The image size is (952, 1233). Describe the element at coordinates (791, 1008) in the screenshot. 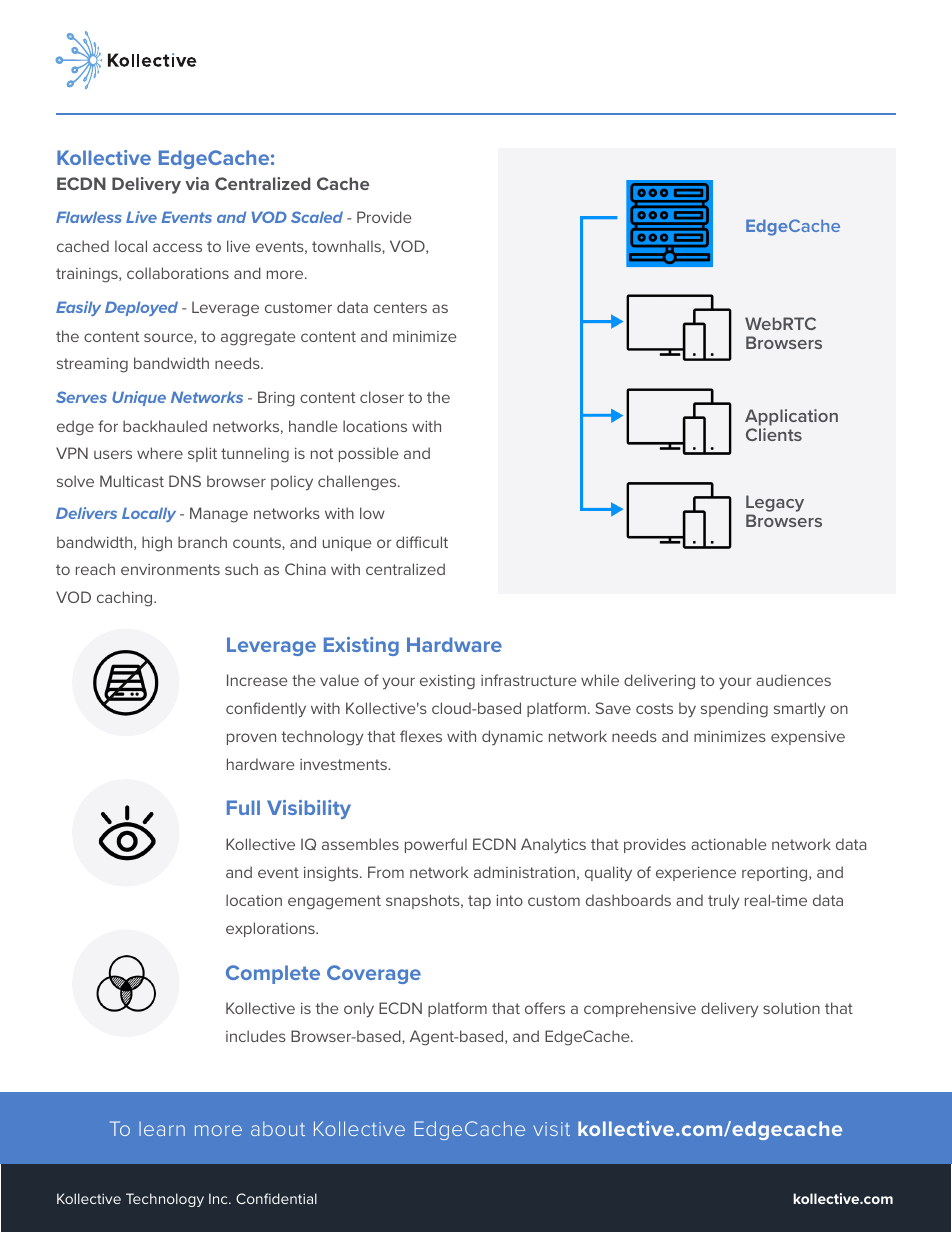

I see `solution` at that location.
